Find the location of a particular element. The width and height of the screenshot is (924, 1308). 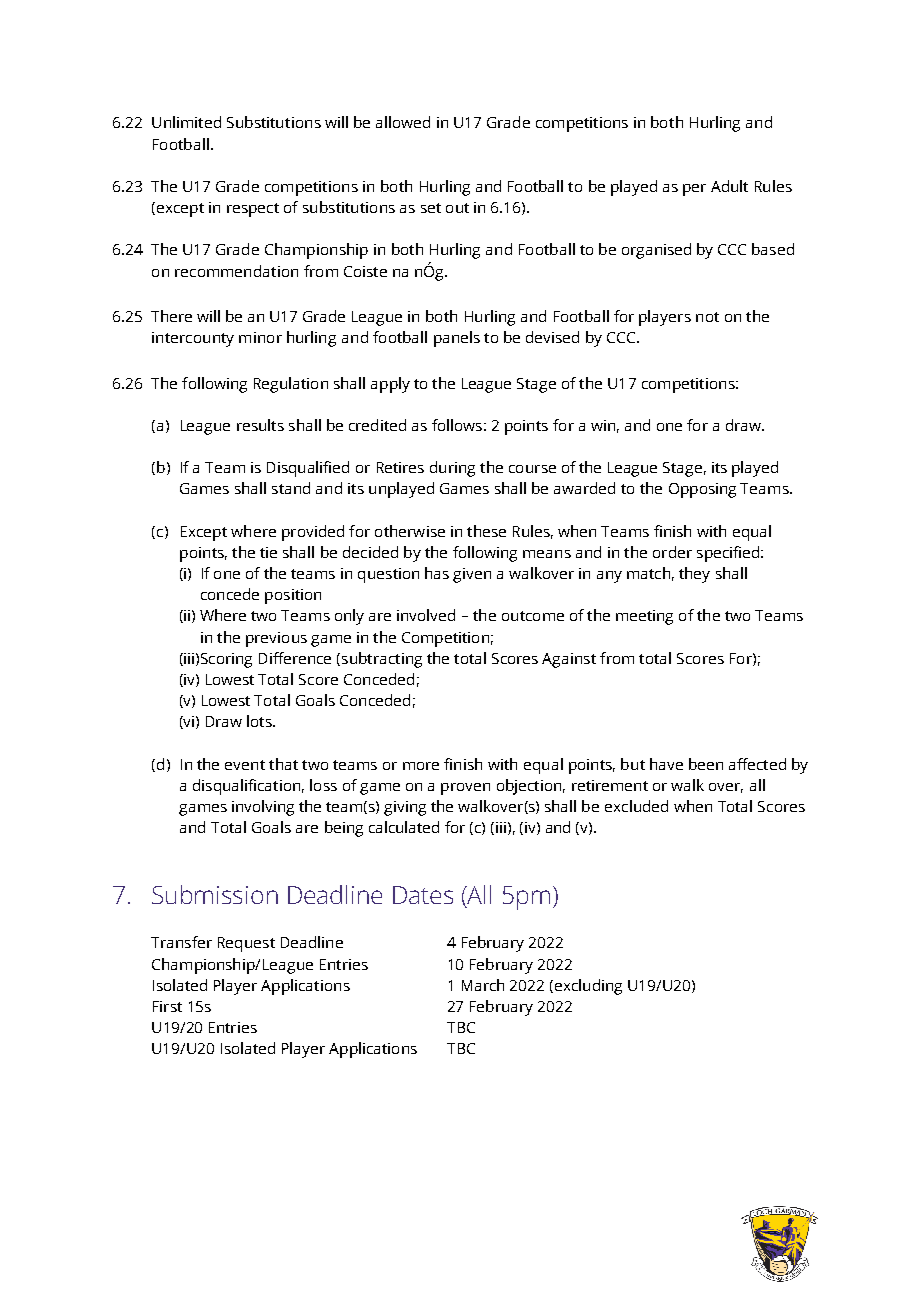

allowed is located at coordinates (403, 122).
